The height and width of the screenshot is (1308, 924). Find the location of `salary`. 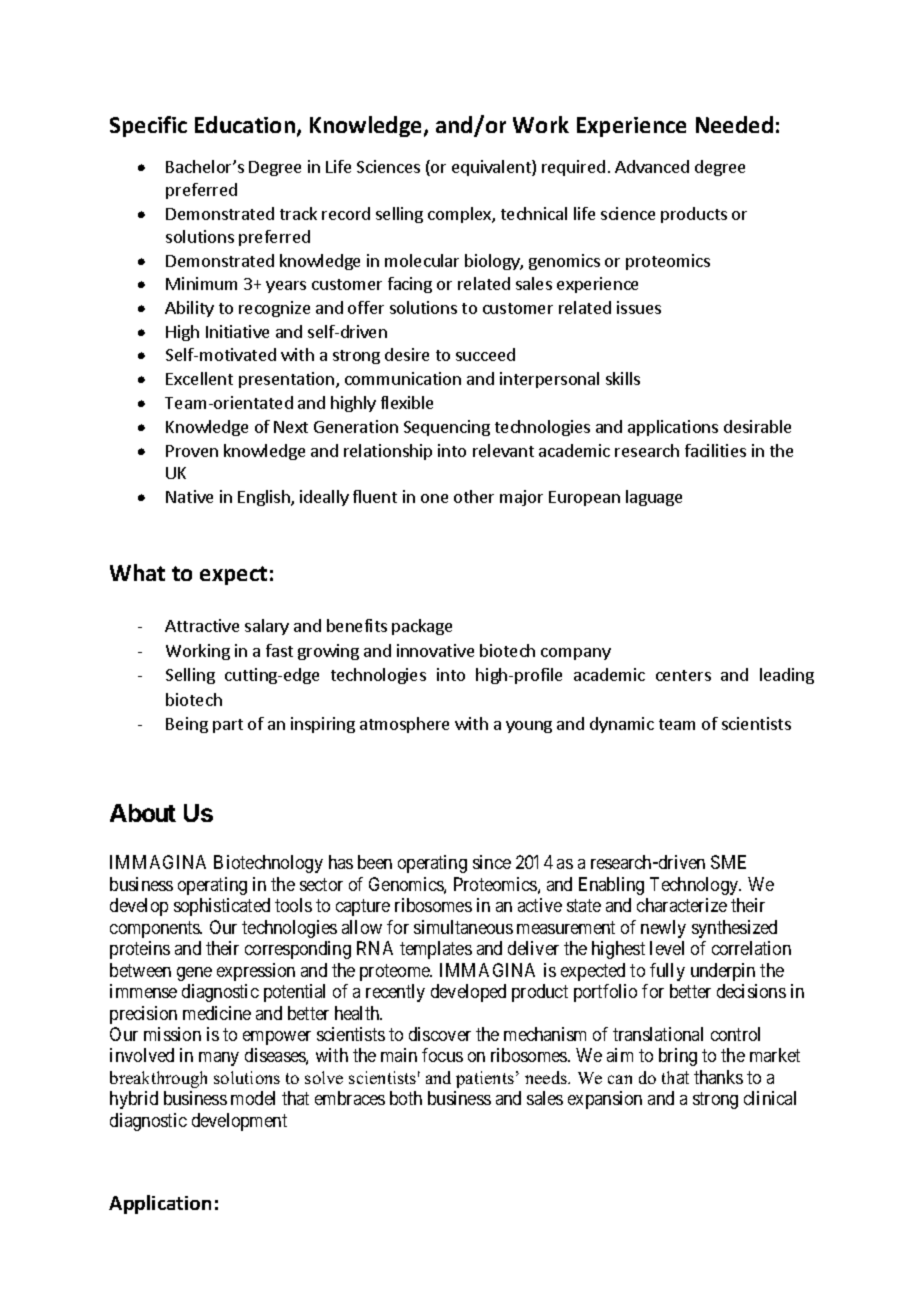

salary is located at coordinates (267, 627).
